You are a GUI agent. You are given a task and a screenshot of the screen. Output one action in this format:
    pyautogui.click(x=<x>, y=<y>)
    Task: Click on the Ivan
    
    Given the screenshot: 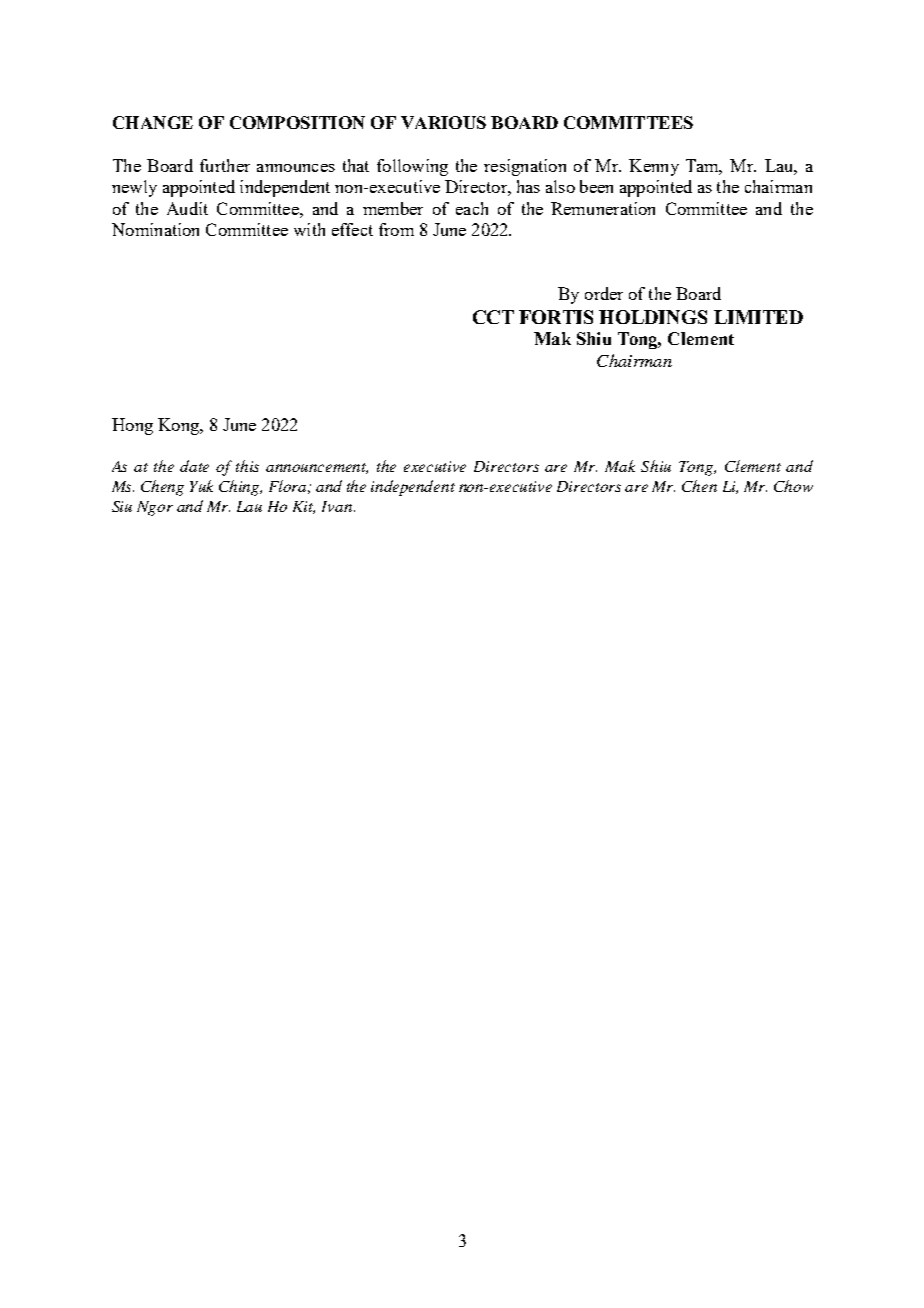 What is the action you would take?
    pyautogui.click(x=338, y=506)
